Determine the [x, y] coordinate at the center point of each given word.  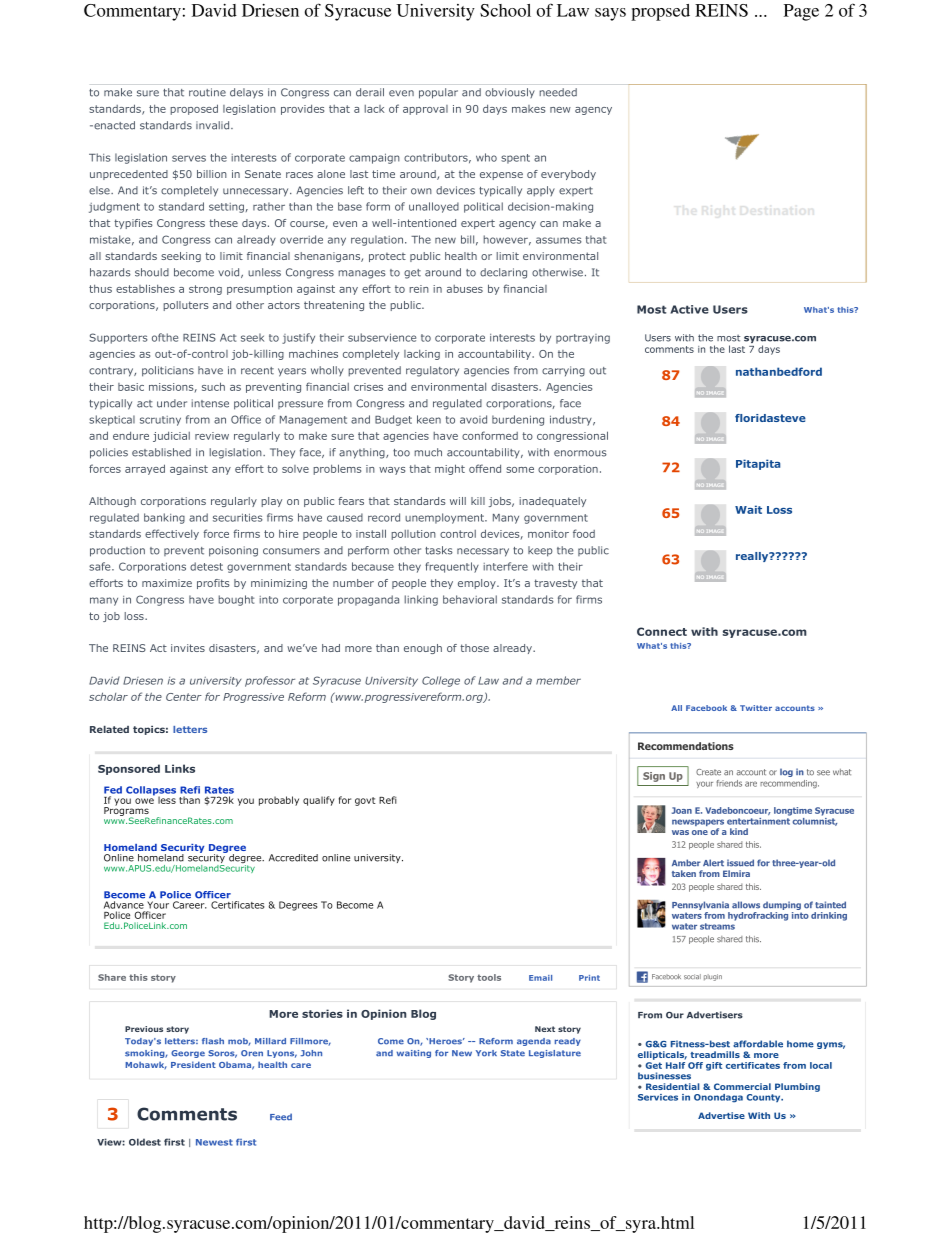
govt [365, 801]
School [505, 10]
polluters [186, 306]
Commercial [742, 1086]
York [486, 1053]
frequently [452, 567]
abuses [465, 289]
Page [801, 12]
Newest [214, 1142]
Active [689, 309]
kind [739, 831]
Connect [662, 631]
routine [207, 92]
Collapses [151, 792]
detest [206, 566]
